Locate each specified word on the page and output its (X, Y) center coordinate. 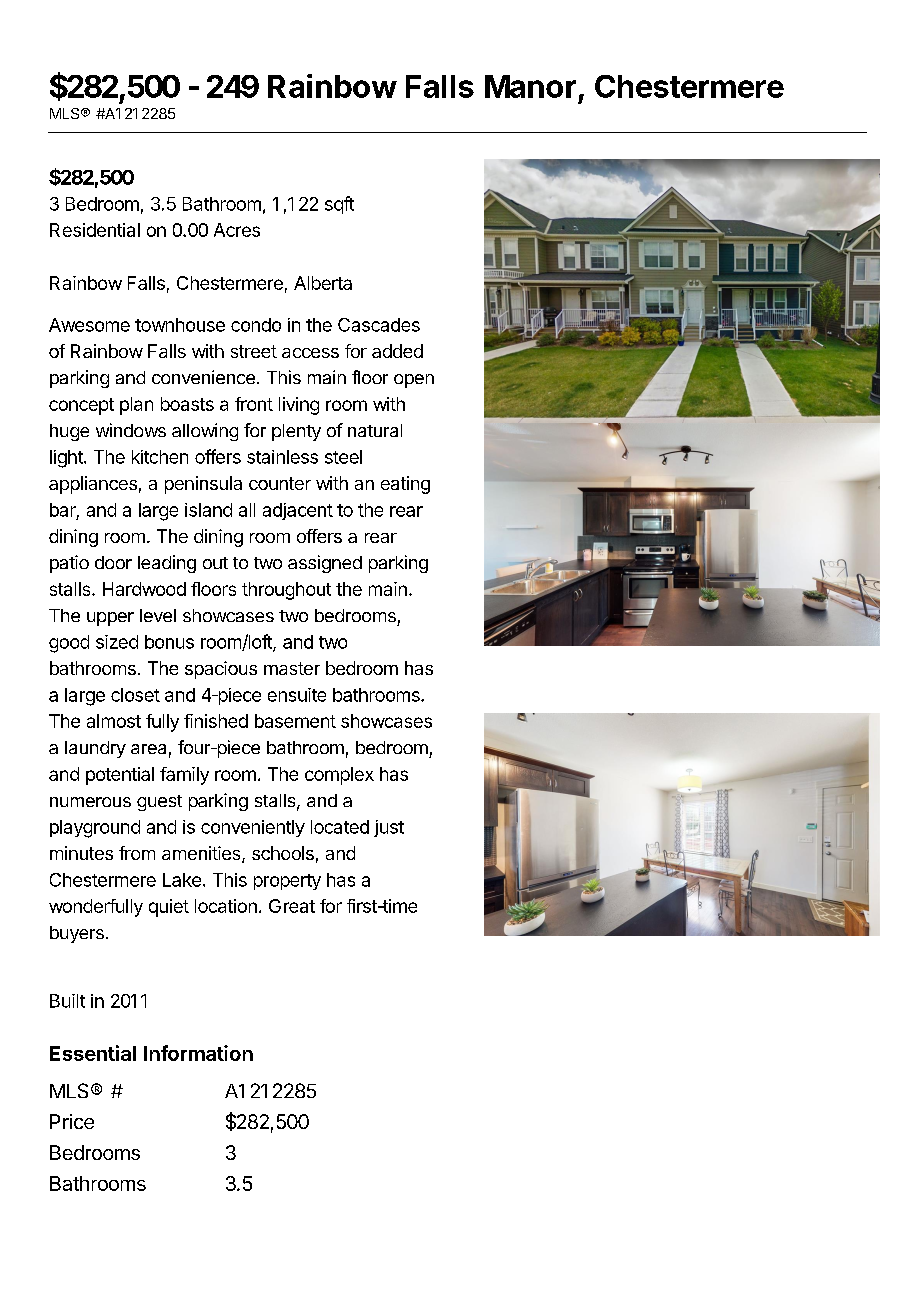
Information (198, 1053)
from (137, 853)
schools (283, 853)
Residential (95, 230)
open (414, 381)
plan (136, 406)
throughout (286, 591)
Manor (530, 86)
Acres (237, 230)
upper (110, 619)
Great (292, 906)
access (310, 353)
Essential (93, 1053)
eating (405, 485)
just (389, 828)
